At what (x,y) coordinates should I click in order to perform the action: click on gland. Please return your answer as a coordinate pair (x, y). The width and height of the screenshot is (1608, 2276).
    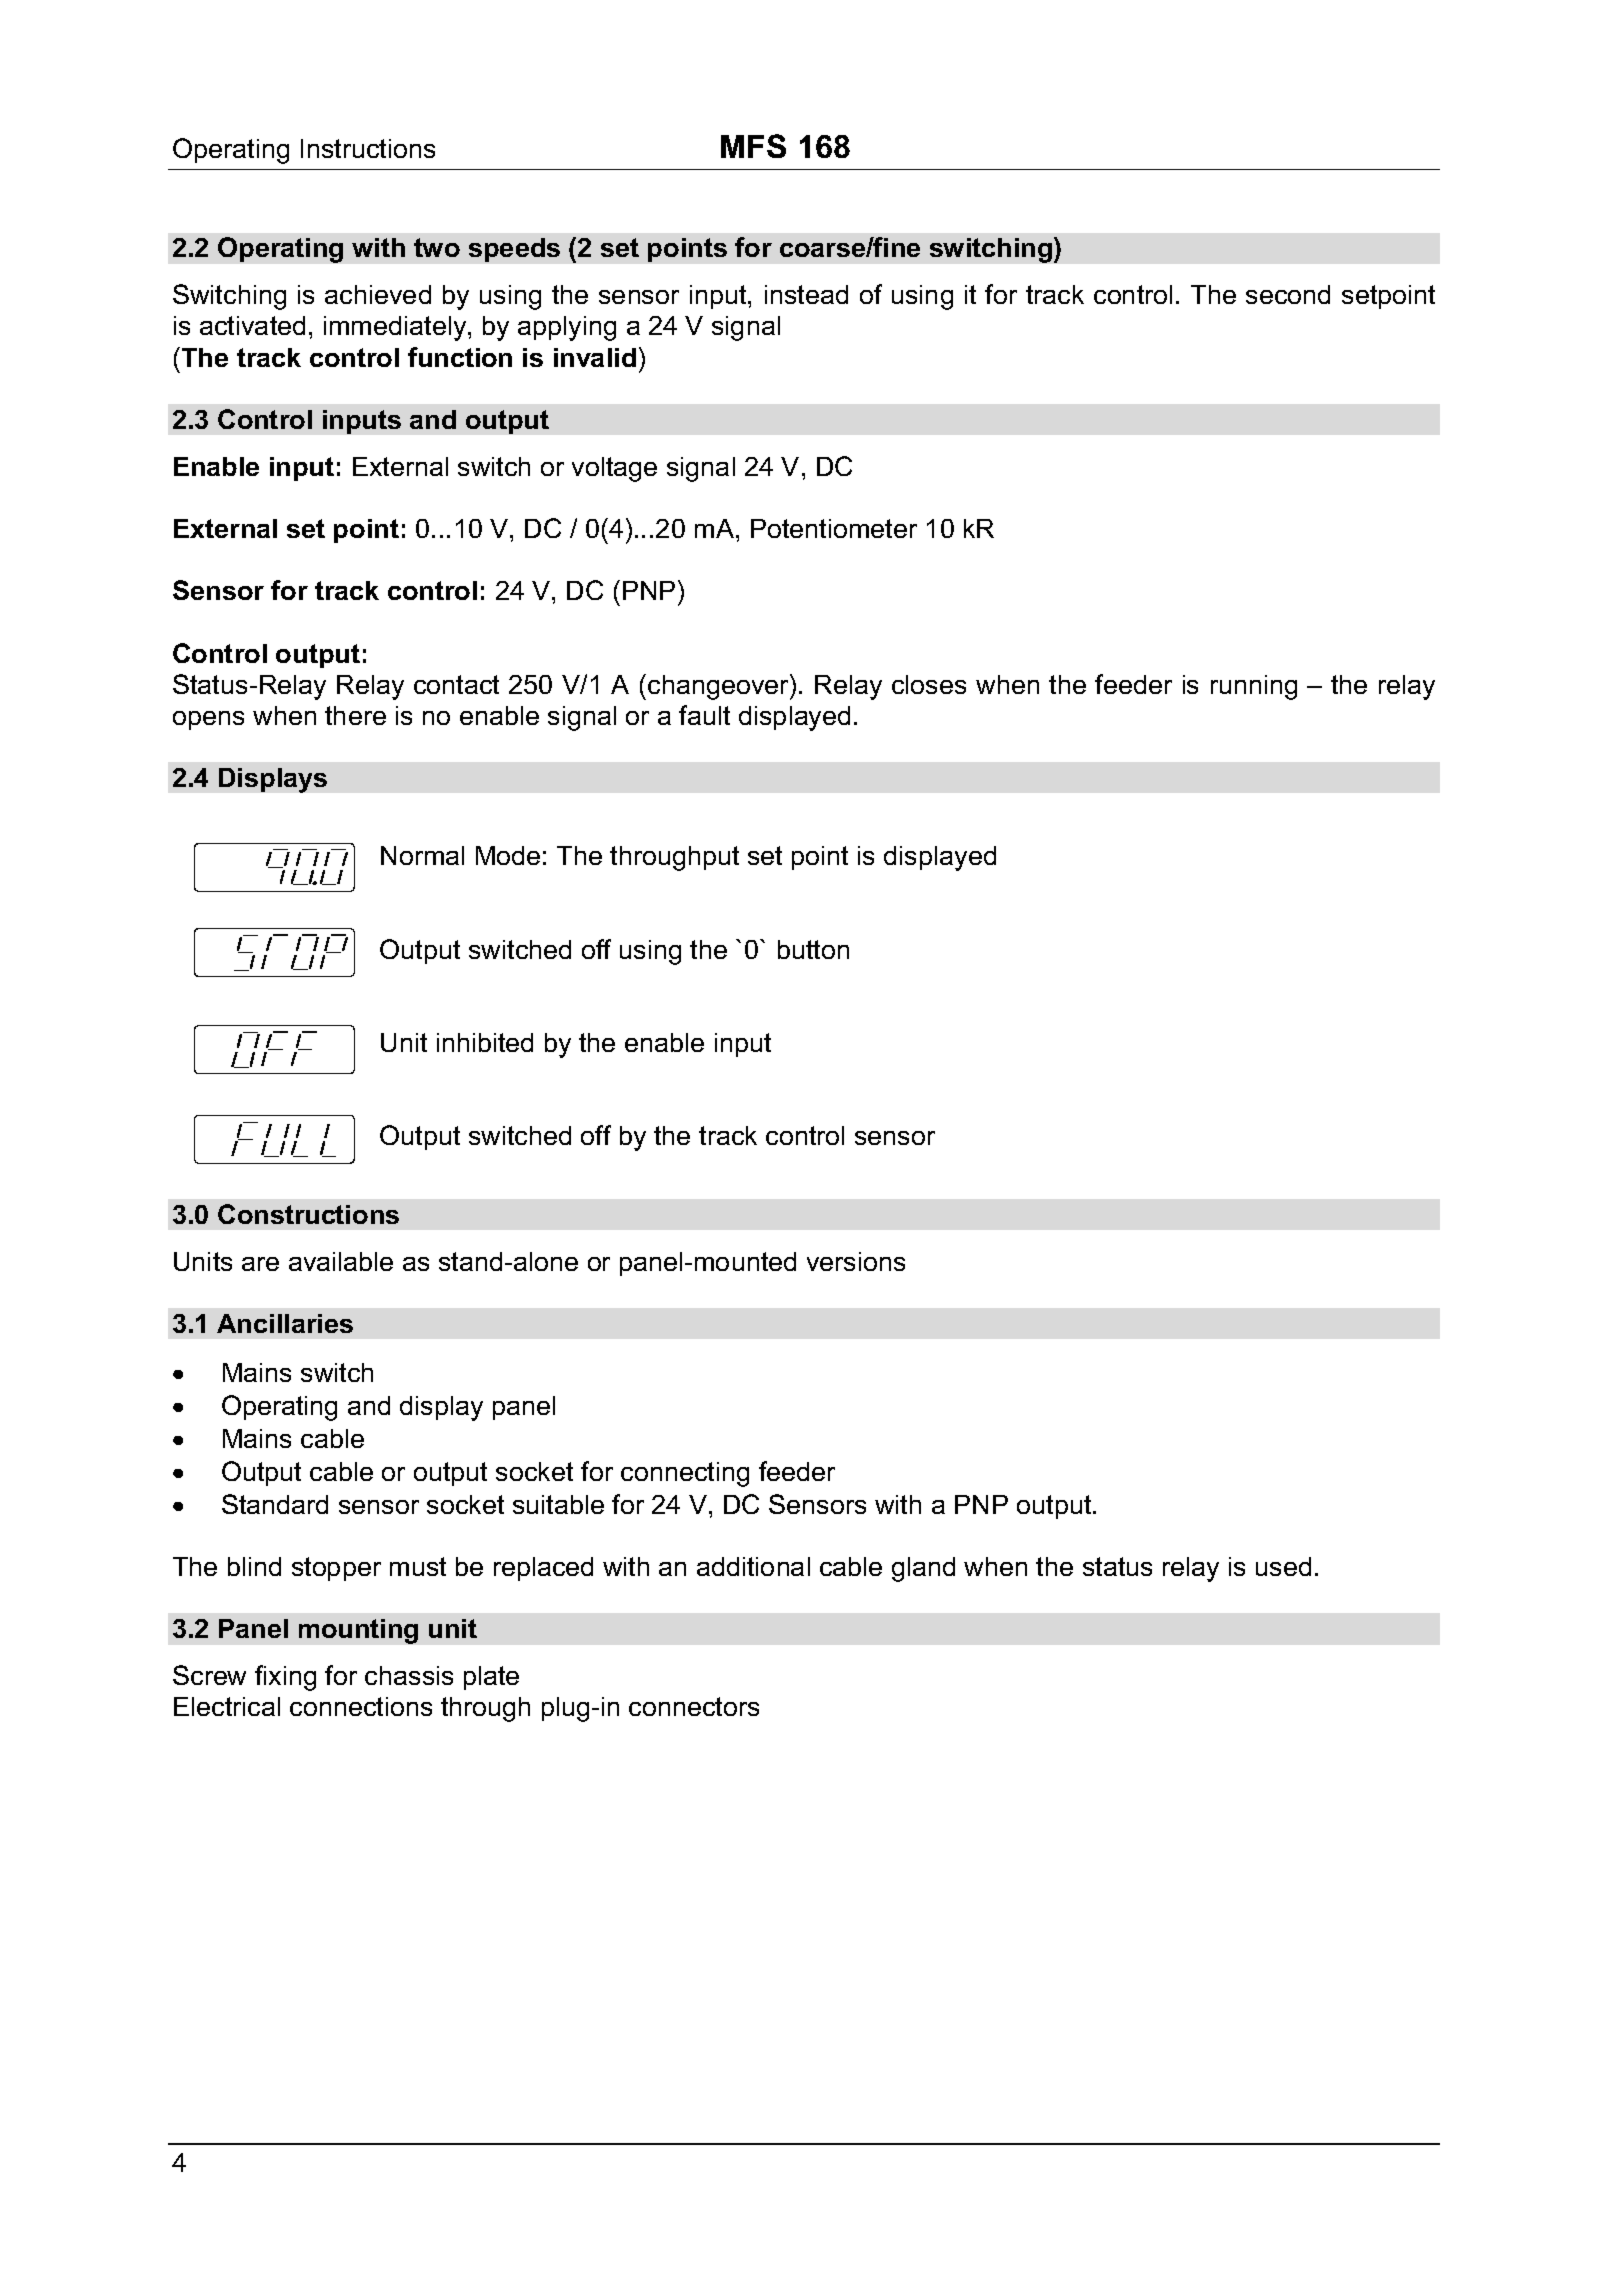
    Looking at the image, I should click on (923, 1569).
